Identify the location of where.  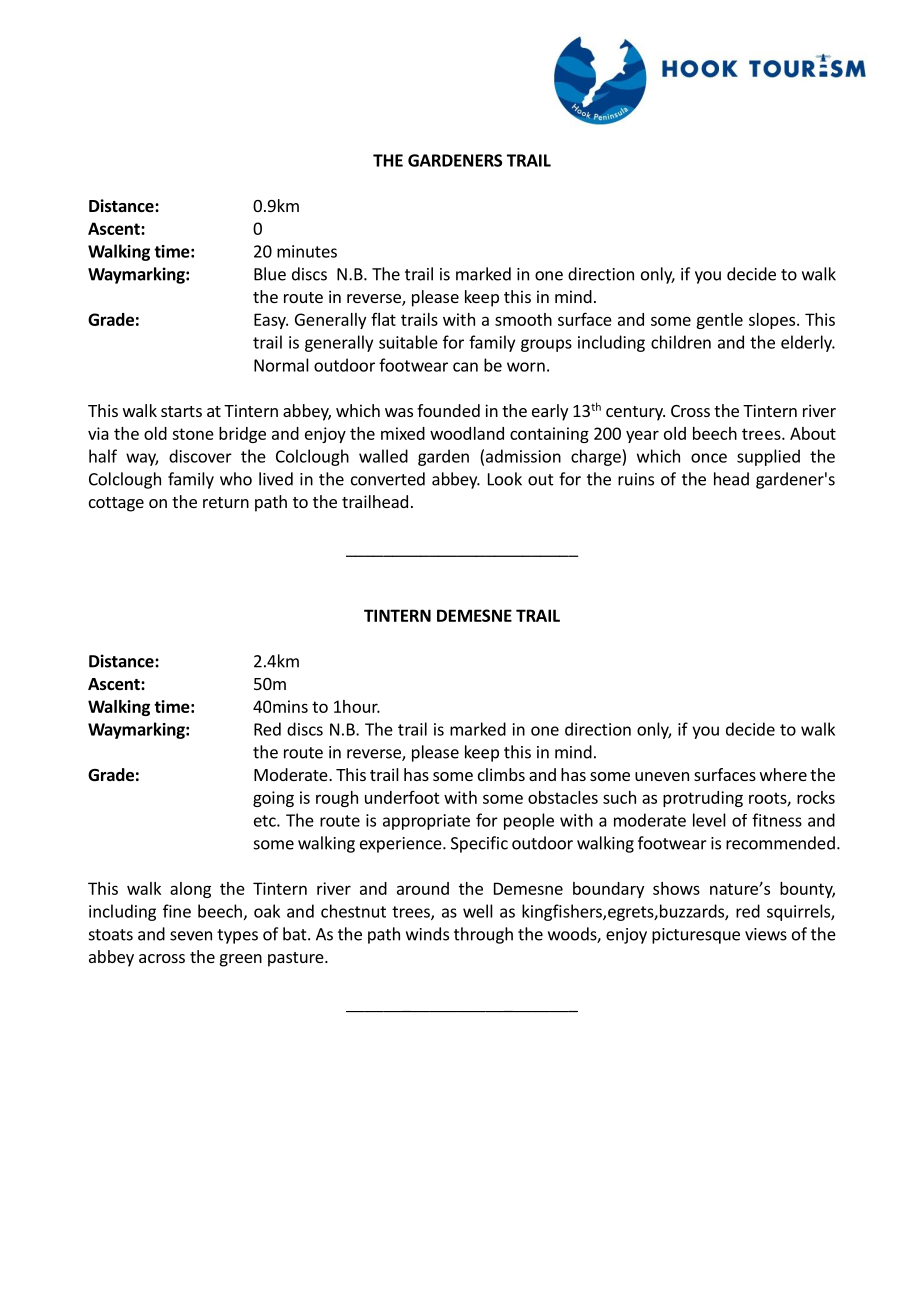
(783, 774).
